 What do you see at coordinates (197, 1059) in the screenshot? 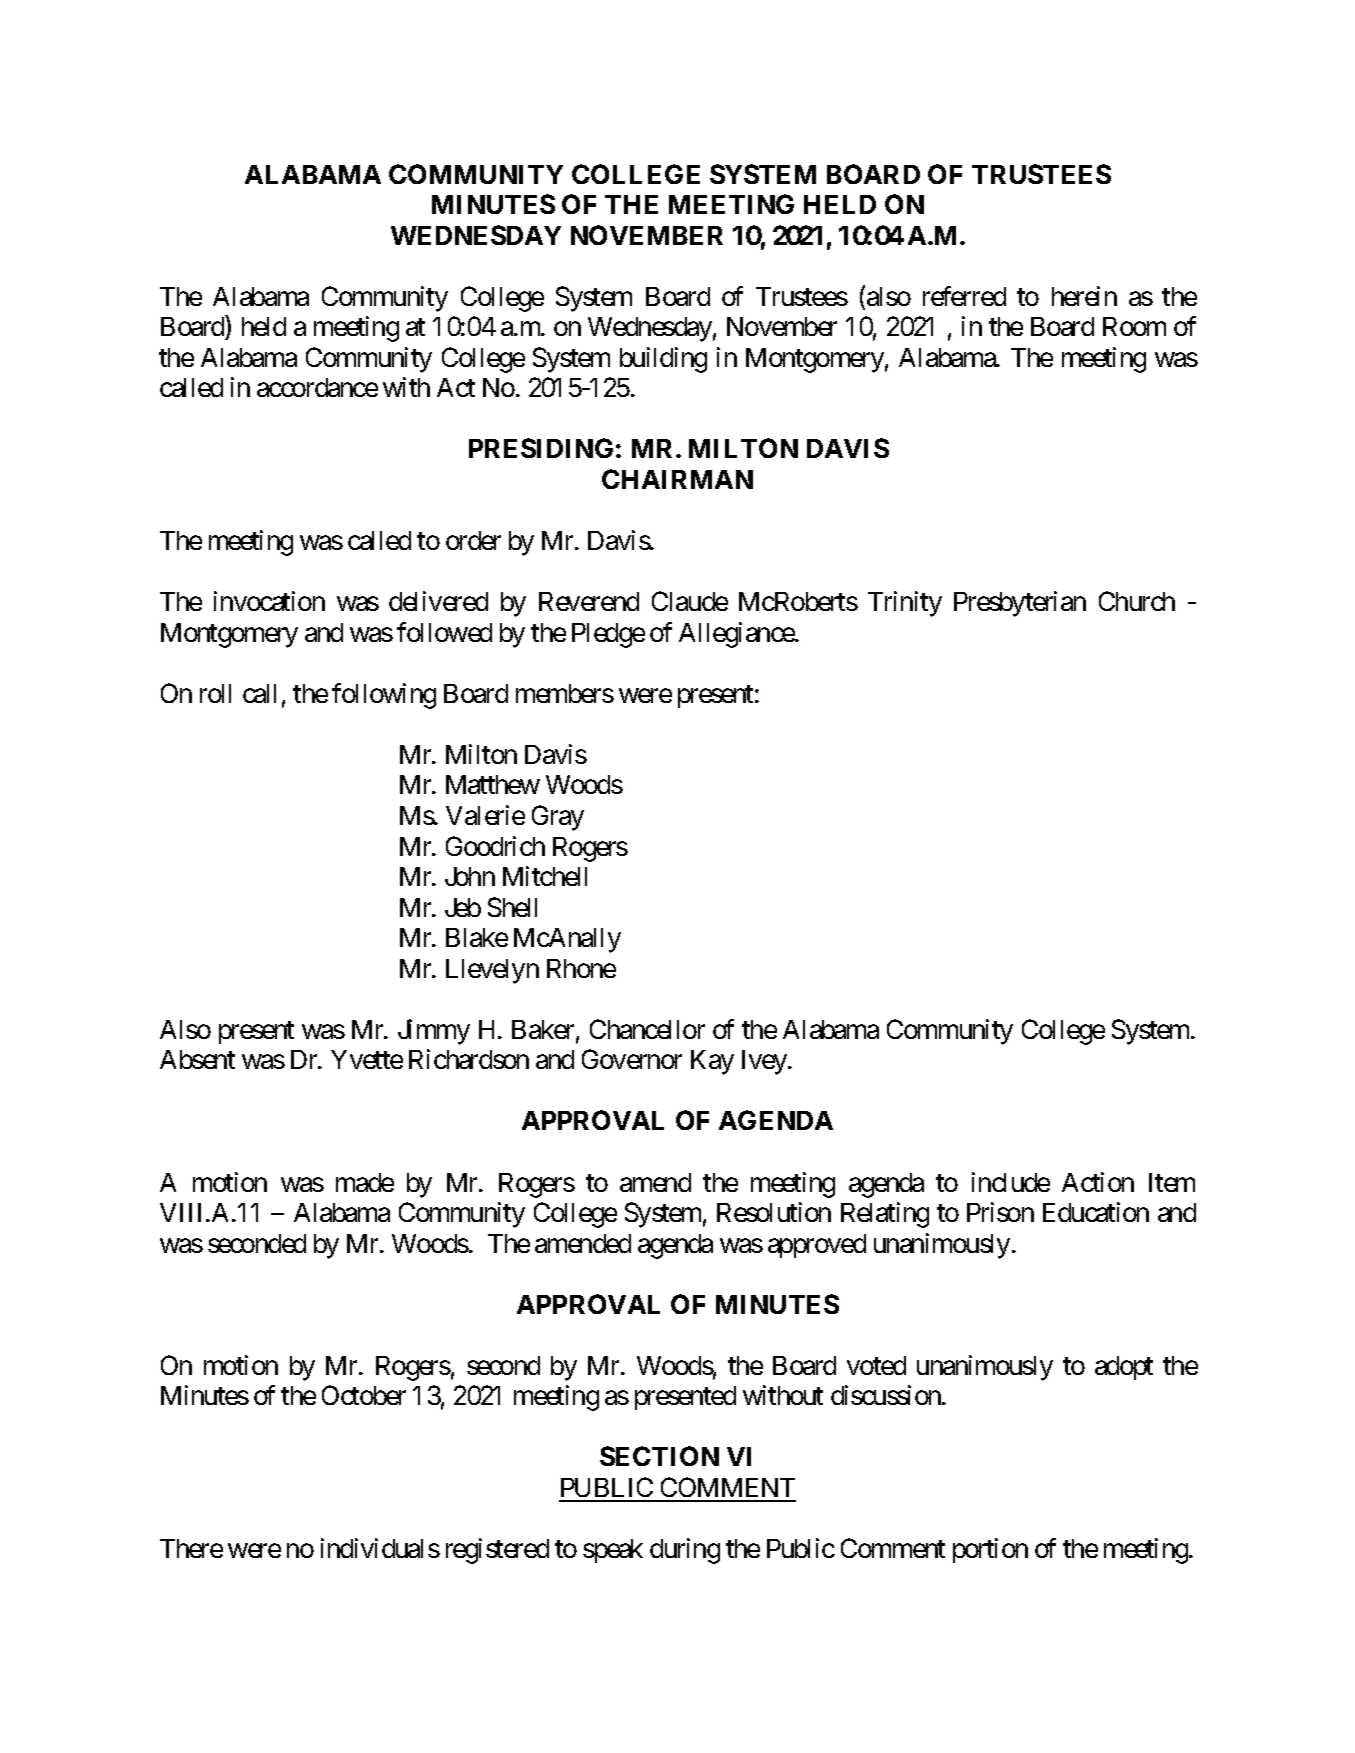
I see `Absent` at bounding box center [197, 1059].
